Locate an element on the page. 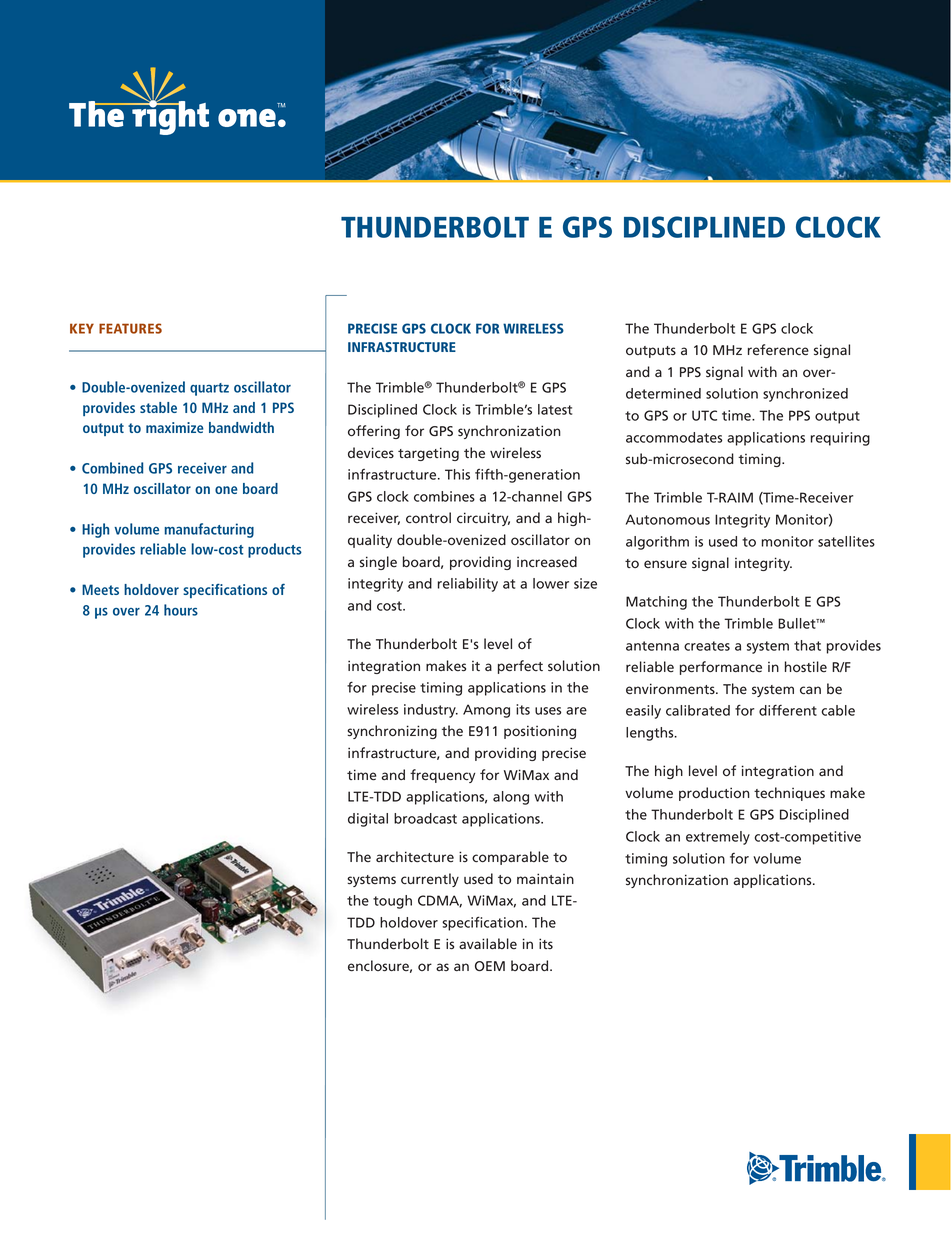 The width and height of the page is (952, 1233). available is located at coordinates (488, 943).
